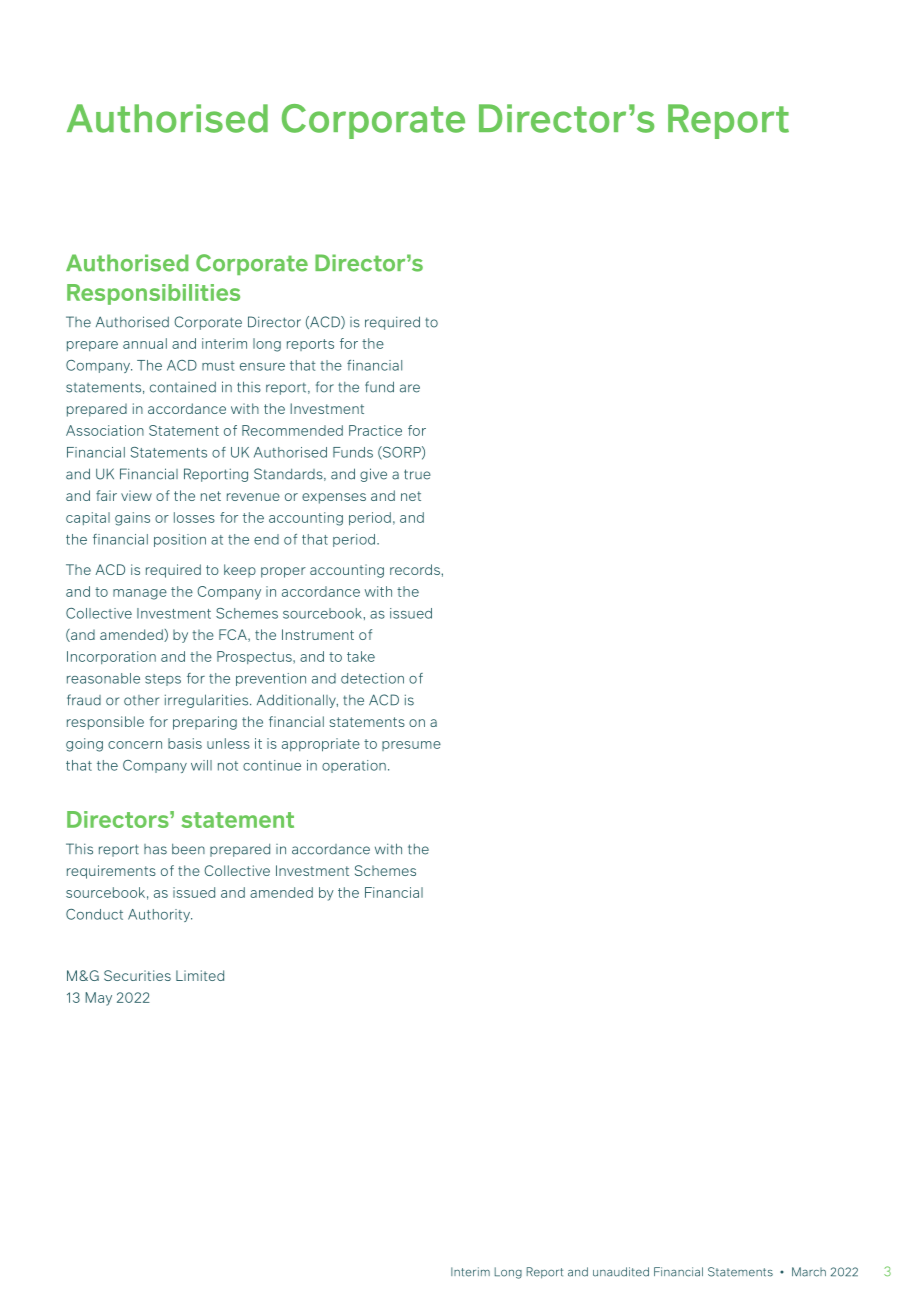 The image size is (924, 1309). What do you see at coordinates (201, 765) in the screenshot?
I see `will` at bounding box center [201, 765].
